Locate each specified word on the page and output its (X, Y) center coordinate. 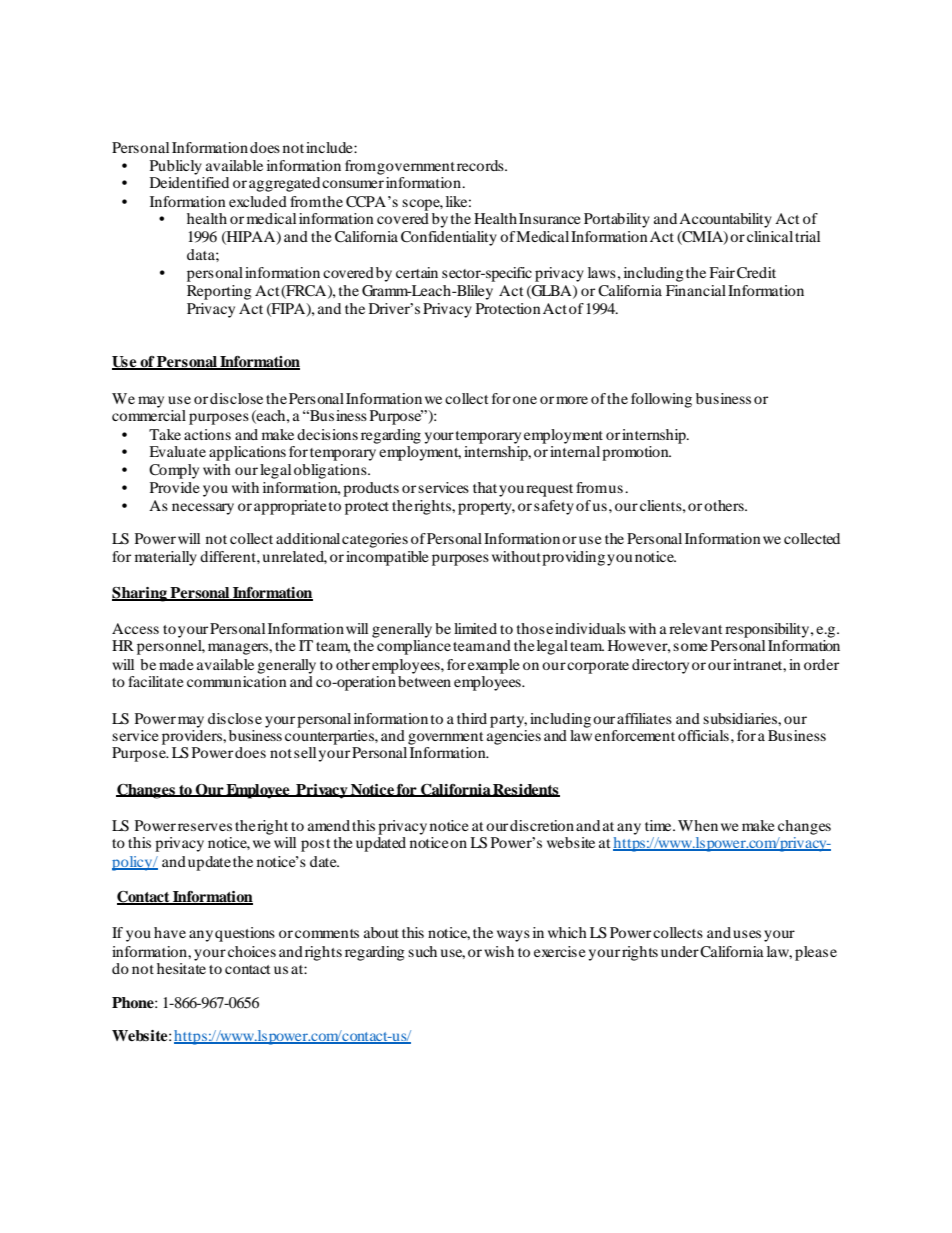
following (661, 400)
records (481, 165)
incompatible (387, 558)
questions (245, 934)
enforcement (635, 735)
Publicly (176, 167)
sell (305, 752)
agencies (514, 737)
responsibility (768, 630)
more (572, 400)
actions (207, 434)
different (229, 556)
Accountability (725, 220)
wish (499, 951)
